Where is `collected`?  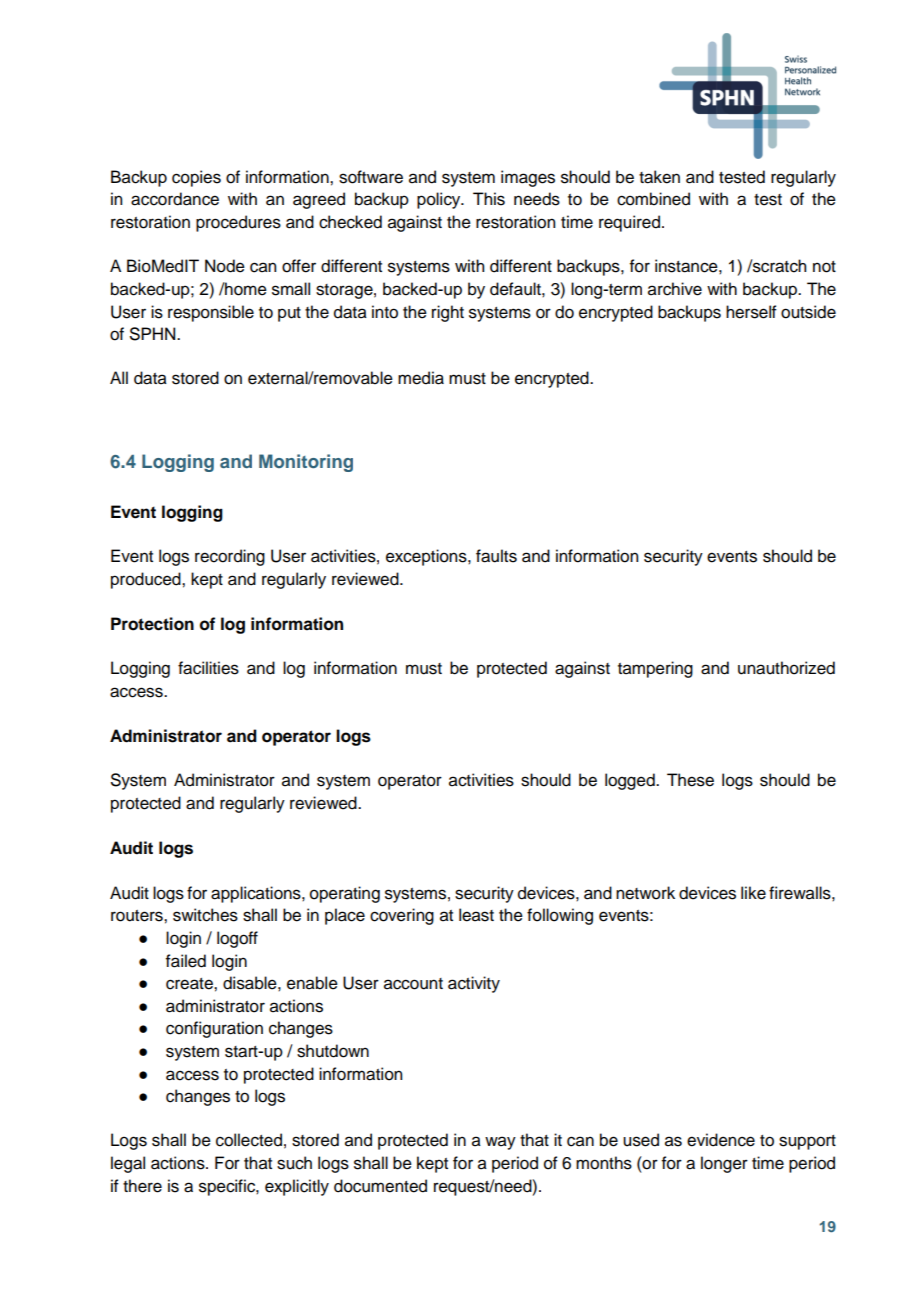
collected is located at coordinates (249, 1140).
